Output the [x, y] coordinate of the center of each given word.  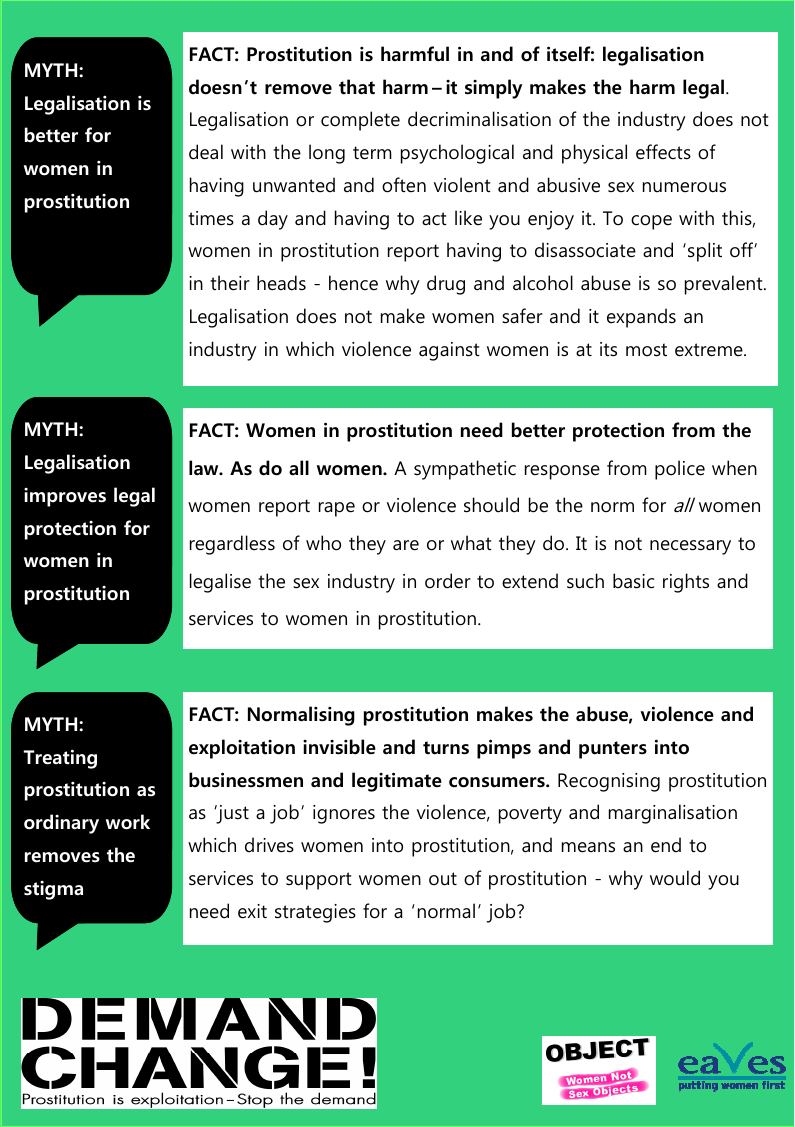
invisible [339, 747]
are [406, 545]
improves [65, 497]
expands [641, 318]
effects [663, 152]
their [230, 283]
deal [206, 152]
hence [353, 283]
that [357, 87]
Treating [60, 759]
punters [613, 750]
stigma [53, 890]
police [680, 470]
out [443, 879]
